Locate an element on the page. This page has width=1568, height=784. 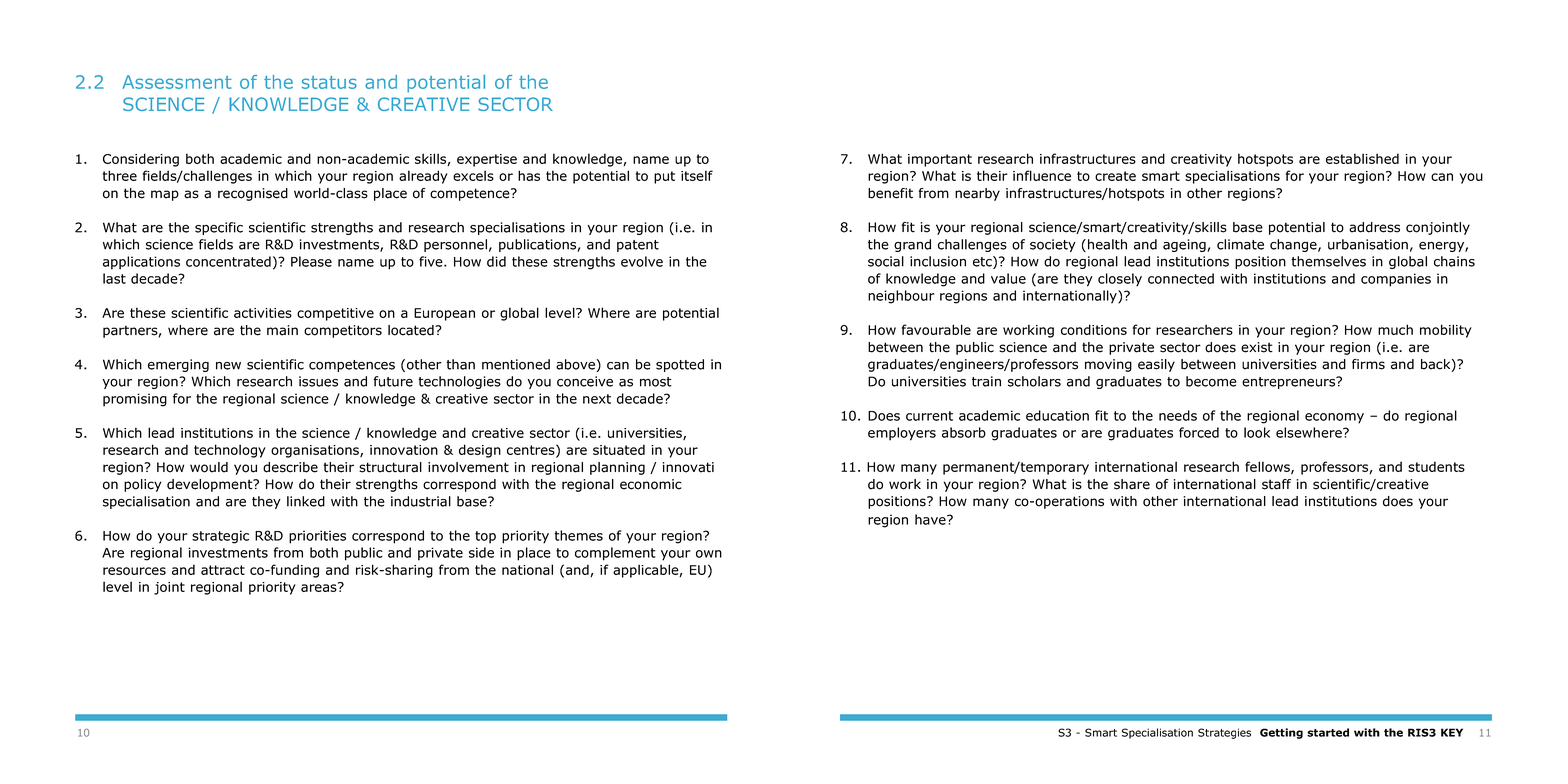
important is located at coordinates (940, 160).
